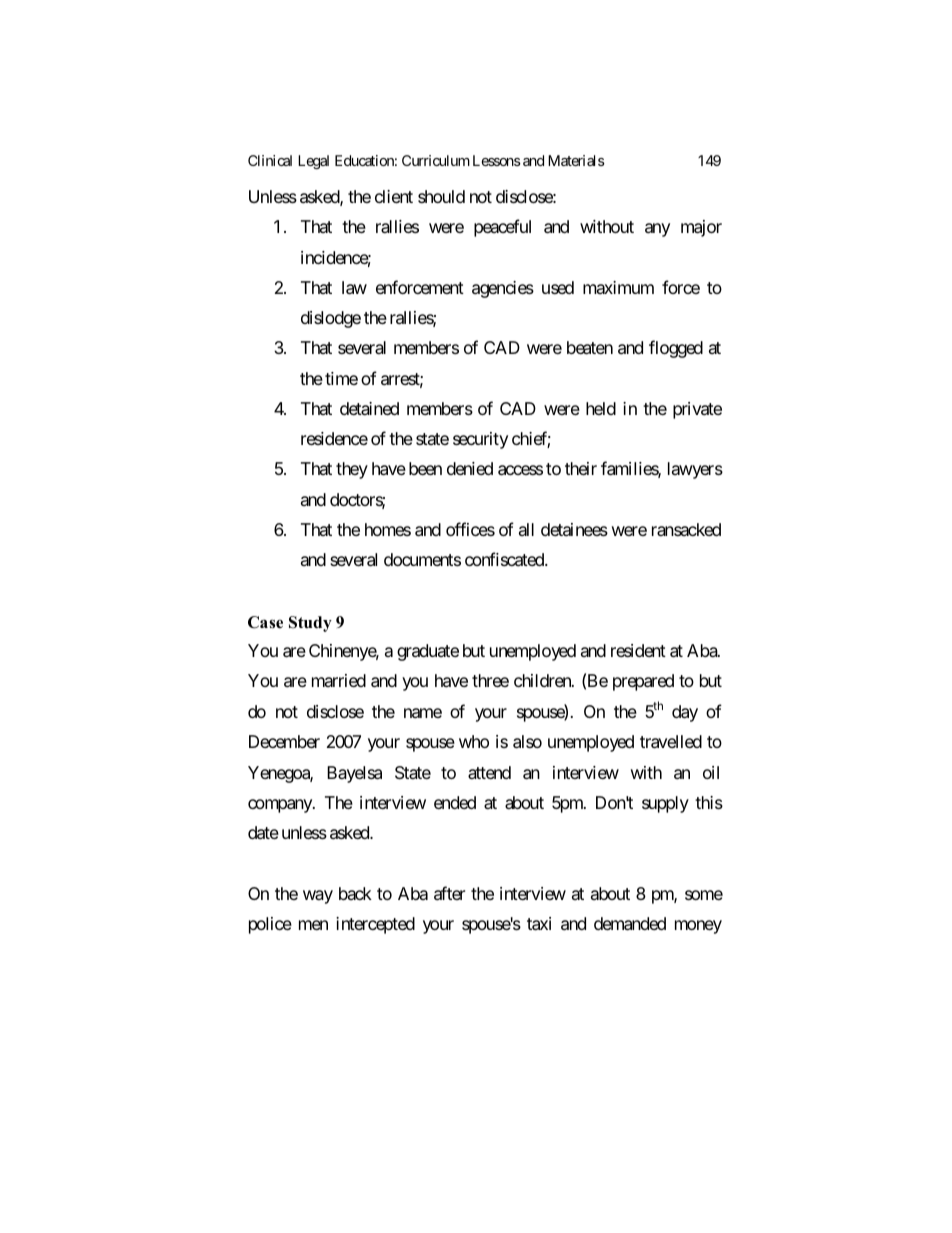 The width and height of the image is (952, 1233). I want to click on ransacked, so click(686, 529).
